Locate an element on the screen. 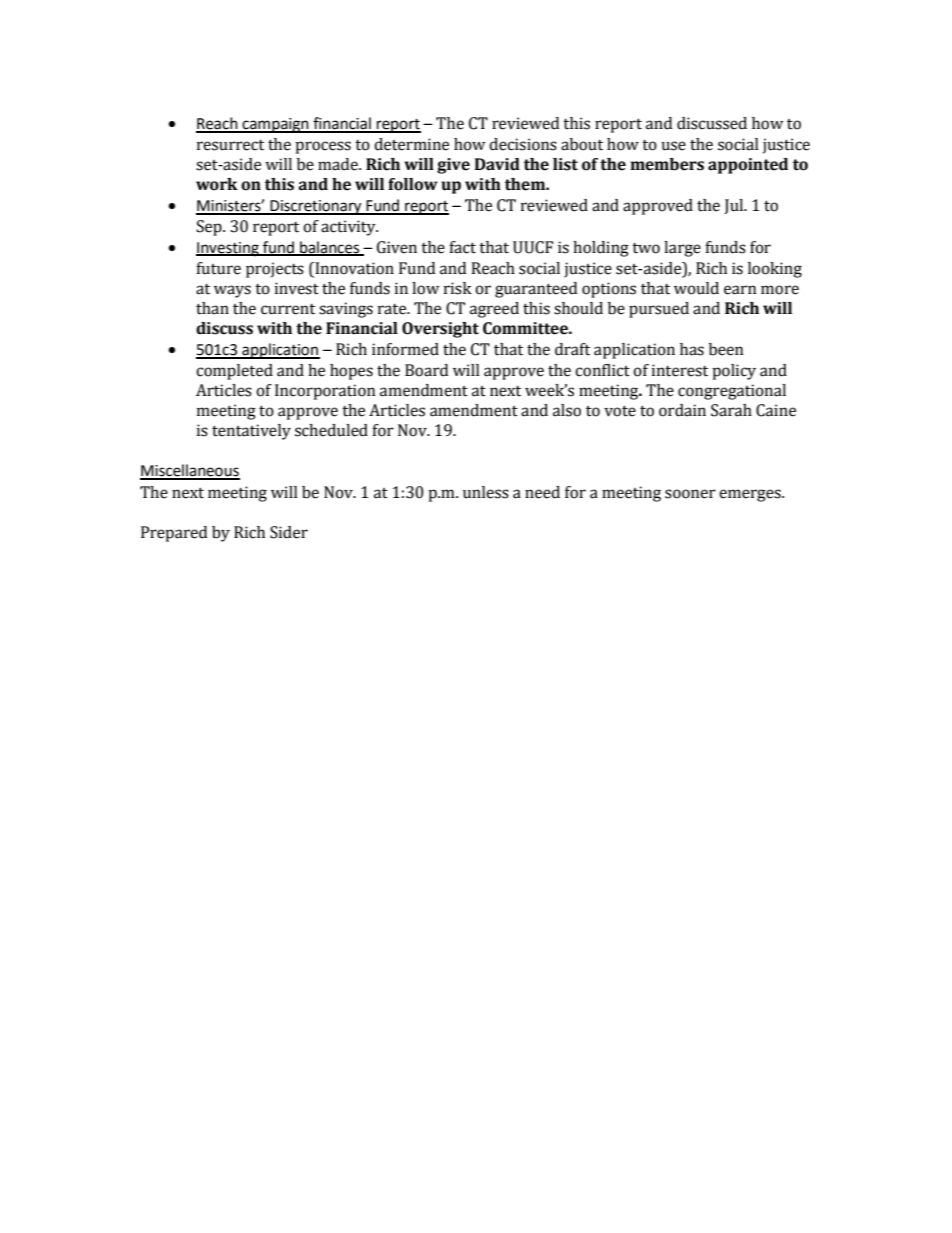 This screenshot has height=1233, width=952. use is located at coordinates (673, 146).
